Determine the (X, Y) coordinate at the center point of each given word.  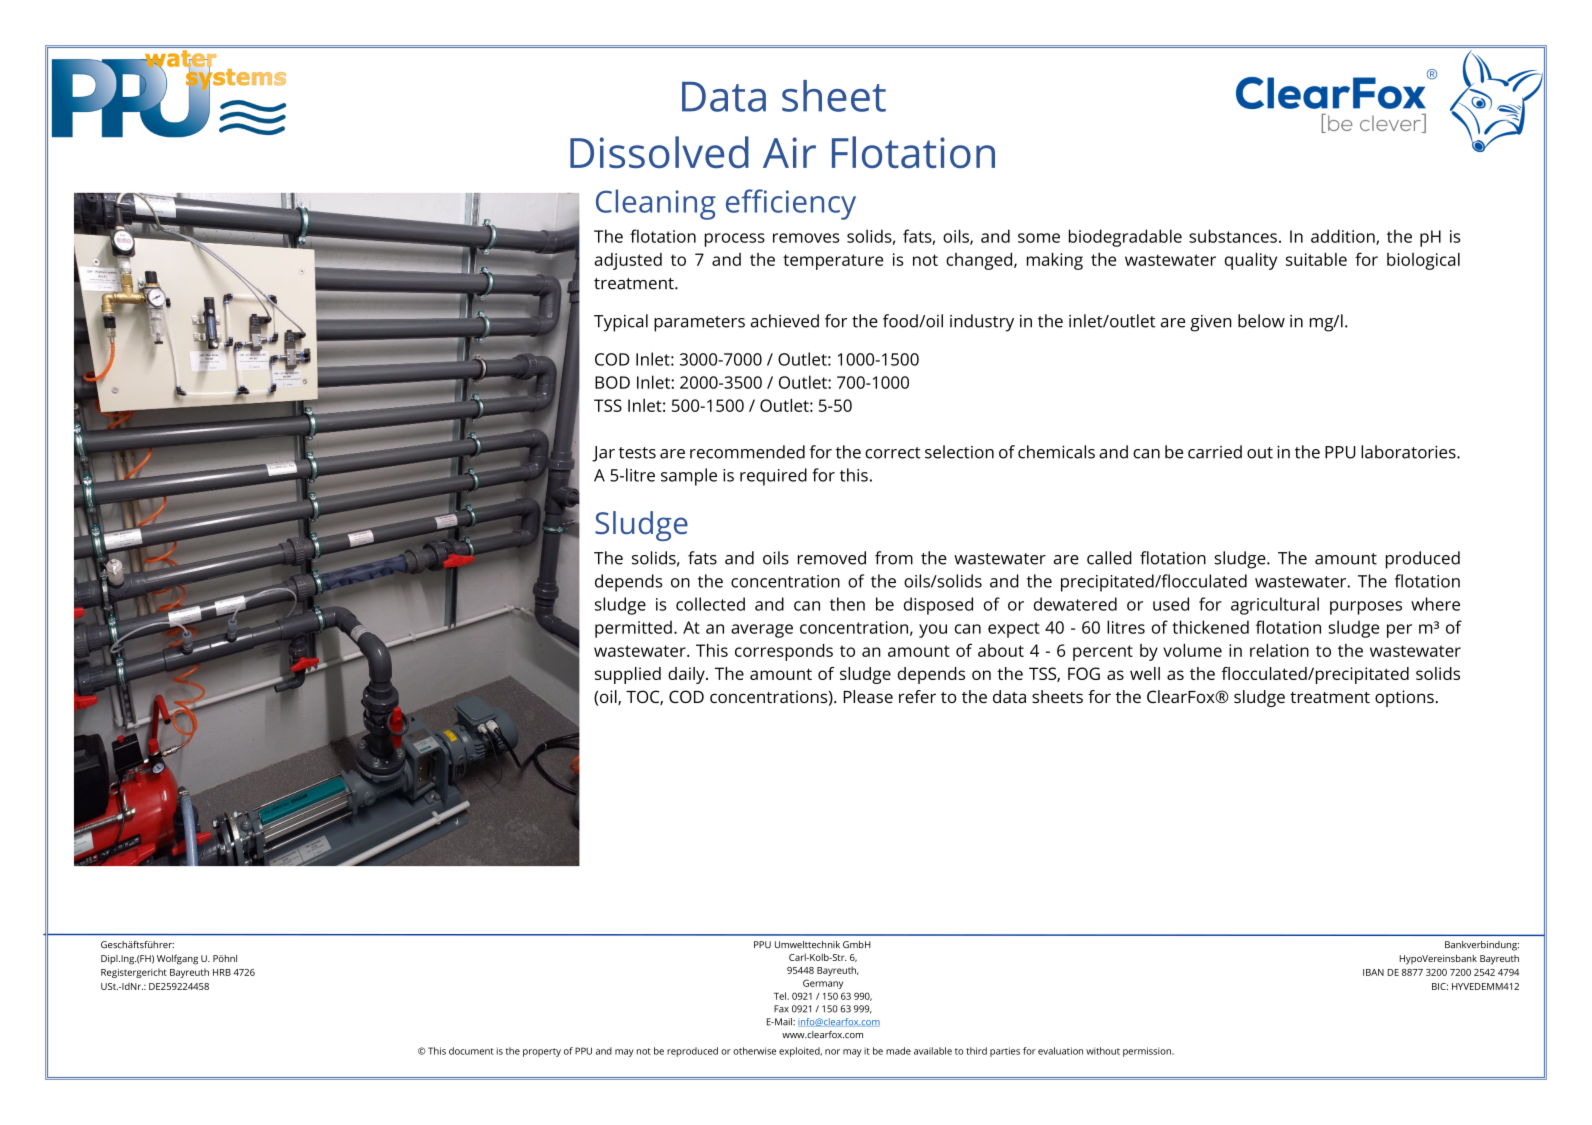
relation (1279, 650)
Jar (603, 454)
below (1261, 321)
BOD (612, 382)
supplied (628, 675)
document (471, 1051)
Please (868, 696)
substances (1233, 236)
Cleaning (656, 204)
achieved (785, 321)
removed (832, 558)
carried (1215, 452)
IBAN (1373, 972)
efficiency (791, 204)
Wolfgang (177, 959)
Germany (823, 984)
